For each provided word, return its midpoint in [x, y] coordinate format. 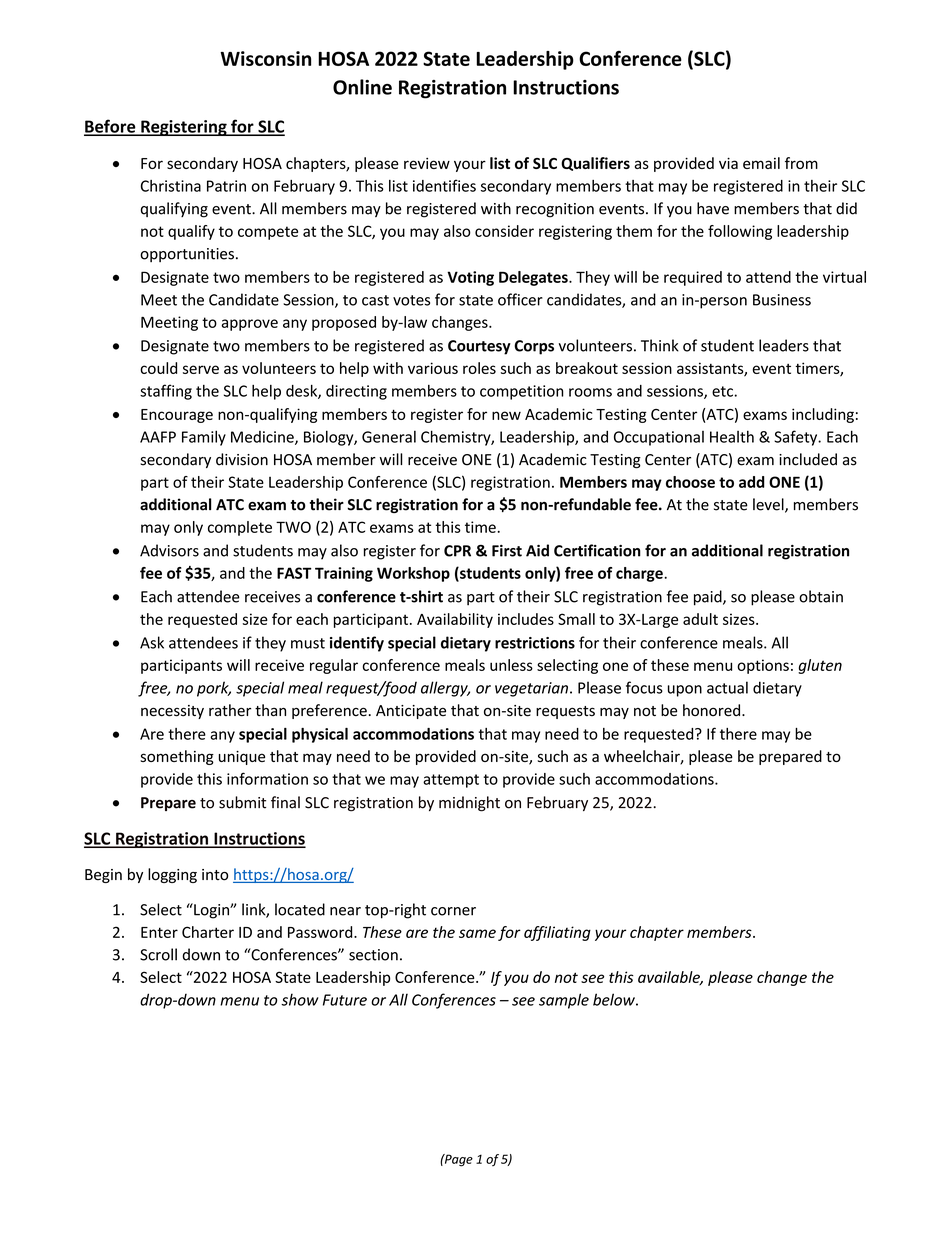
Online [362, 87]
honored [713, 710]
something [177, 757]
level [769, 505]
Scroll [158, 954]
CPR [457, 551]
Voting [470, 278]
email [761, 163]
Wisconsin [265, 58]
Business [782, 300]
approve [249, 325]
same [477, 933]
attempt [451, 781]
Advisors [169, 550]
